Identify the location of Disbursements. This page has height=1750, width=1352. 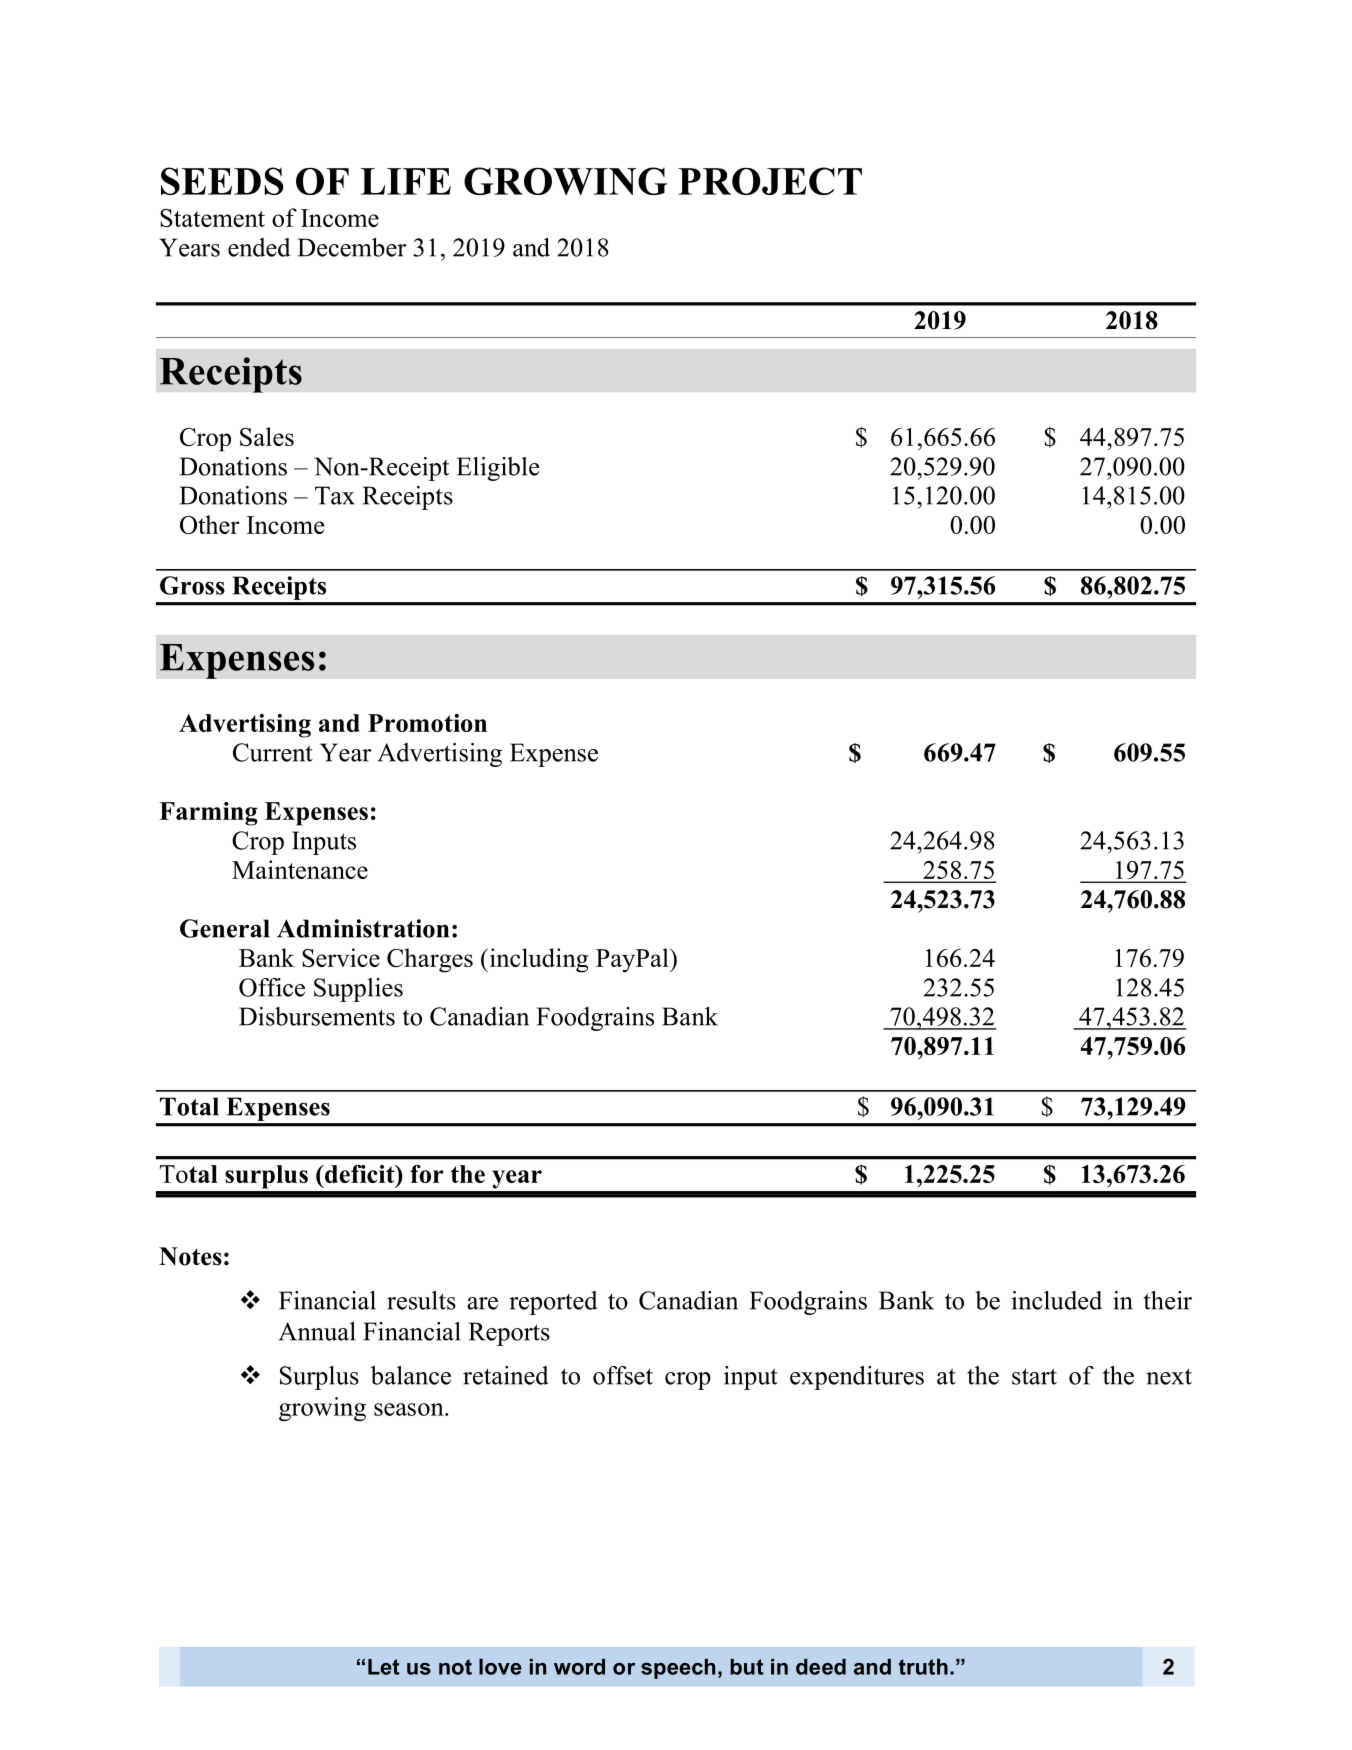
(317, 1016).
